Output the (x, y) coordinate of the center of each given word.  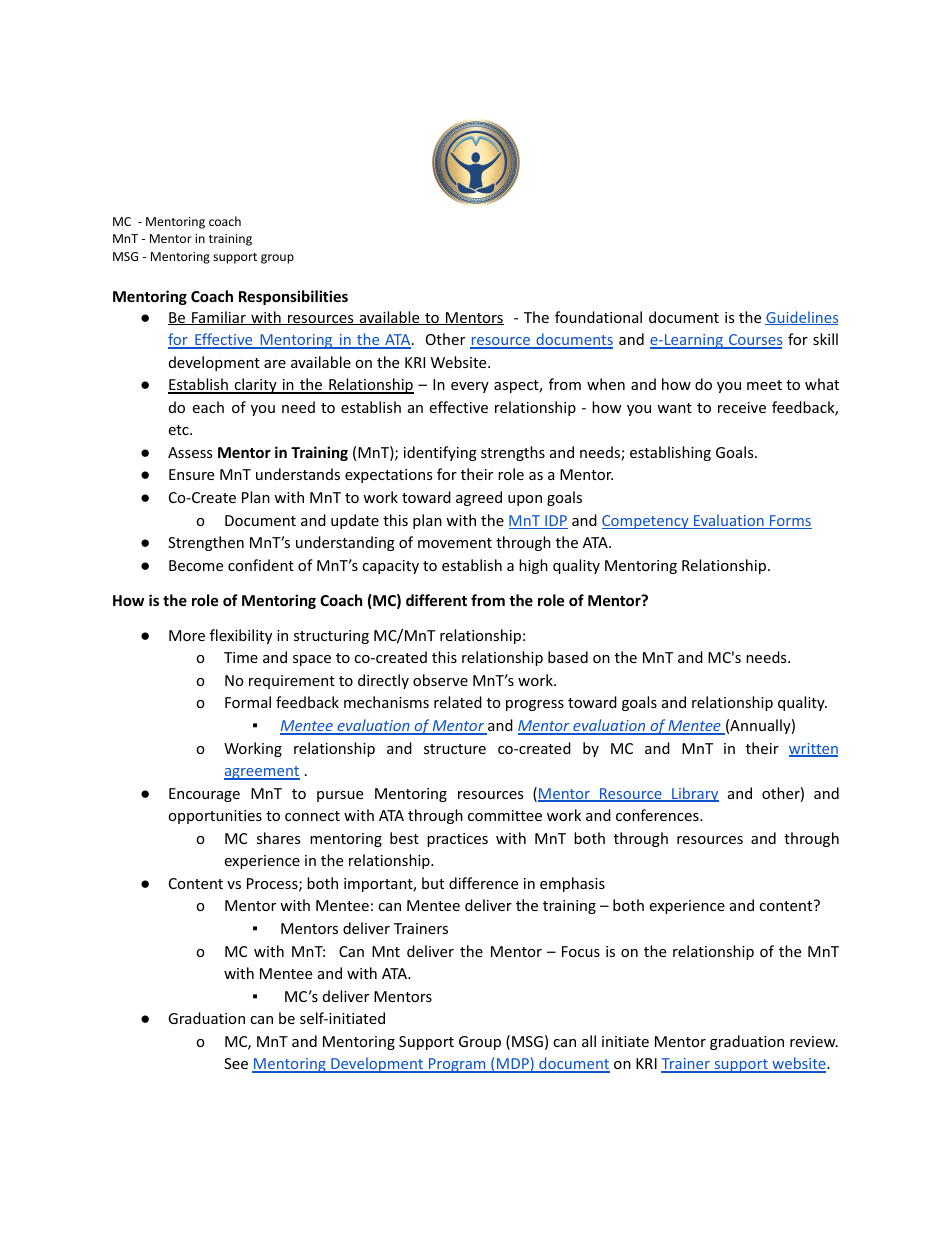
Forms (790, 522)
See (236, 1063)
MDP (513, 1064)
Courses (754, 341)
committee (505, 815)
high (533, 566)
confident (261, 565)
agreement (262, 773)
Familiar (219, 318)
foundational (598, 317)
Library (694, 794)
